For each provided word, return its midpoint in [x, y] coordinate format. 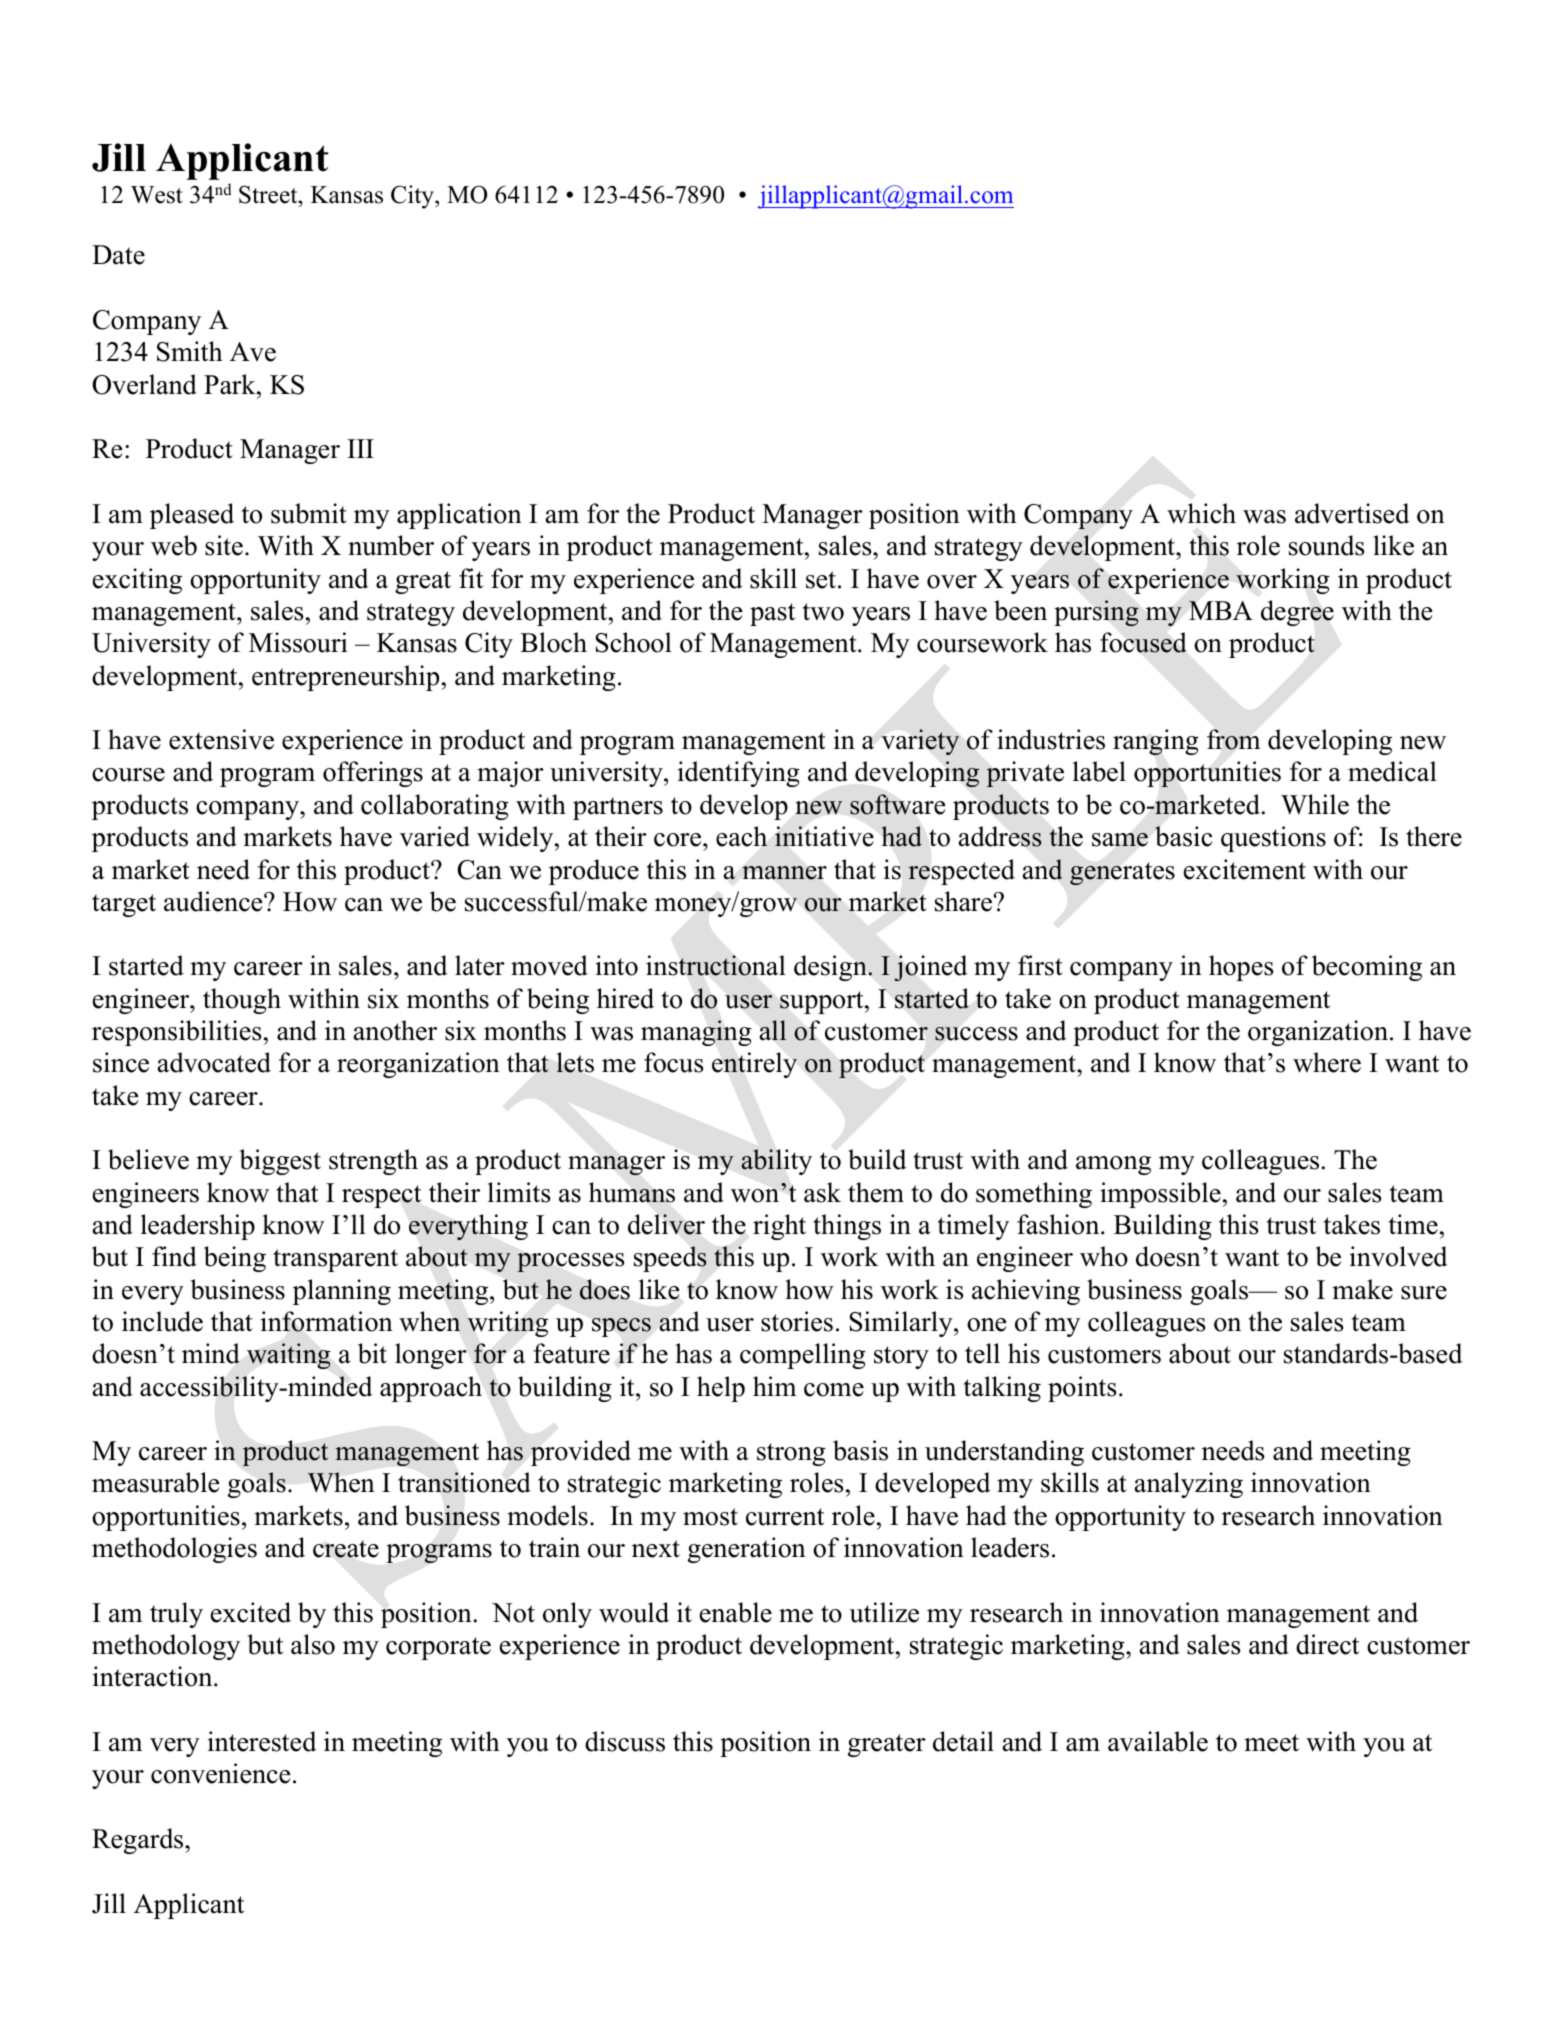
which [1201, 513]
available [1158, 1741]
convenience [220, 1773]
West [157, 195]
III [360, 448]
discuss [625, 1741]
